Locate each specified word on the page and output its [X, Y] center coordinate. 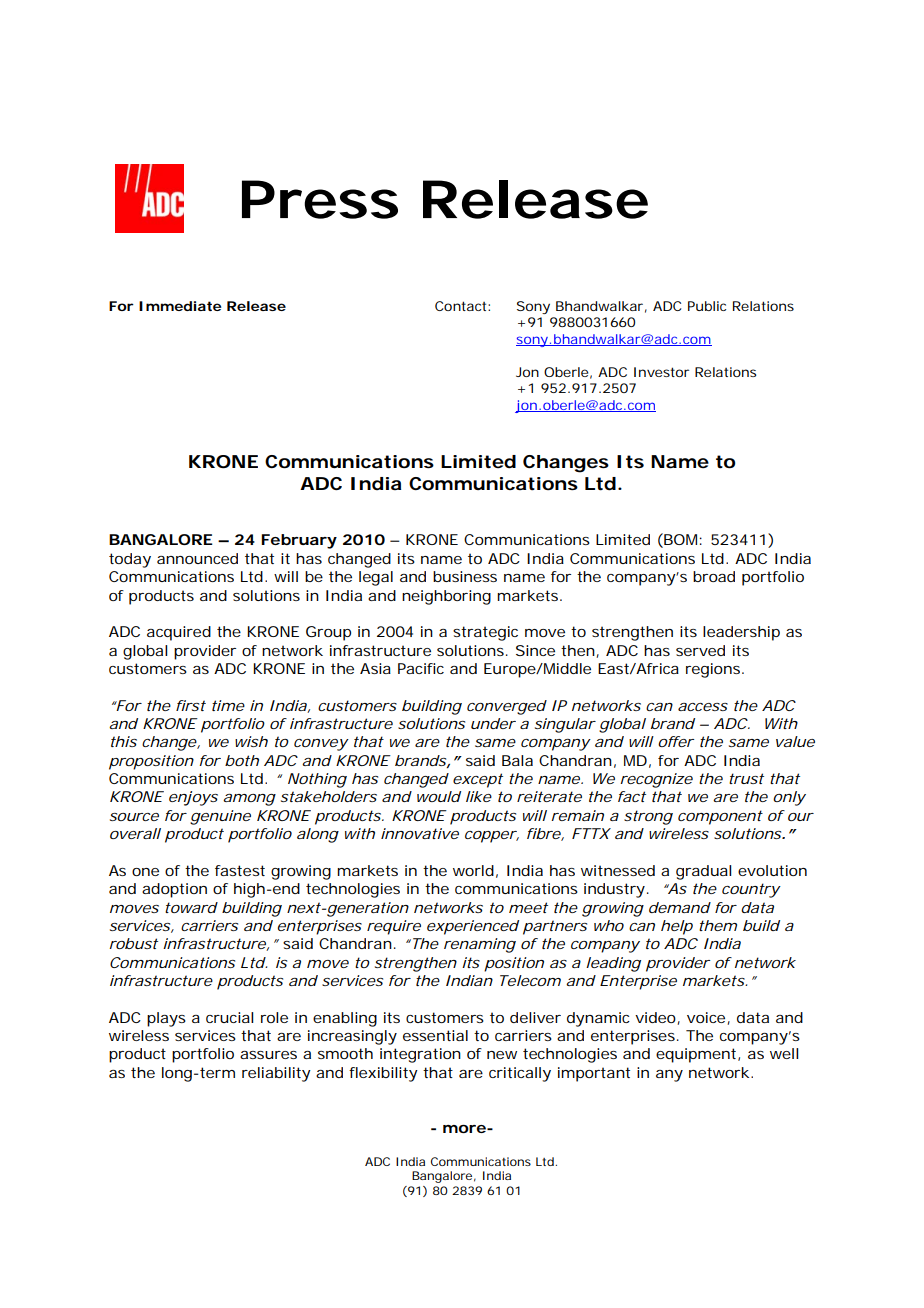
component [720, 817]
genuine [220, 817]
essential [435, 1035]
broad [714, 576]
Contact [462, 306]
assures [268, 1055]
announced [197, 558]
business [465, 576]
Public [707, 306]
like [479, 796]
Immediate [180, 306]
